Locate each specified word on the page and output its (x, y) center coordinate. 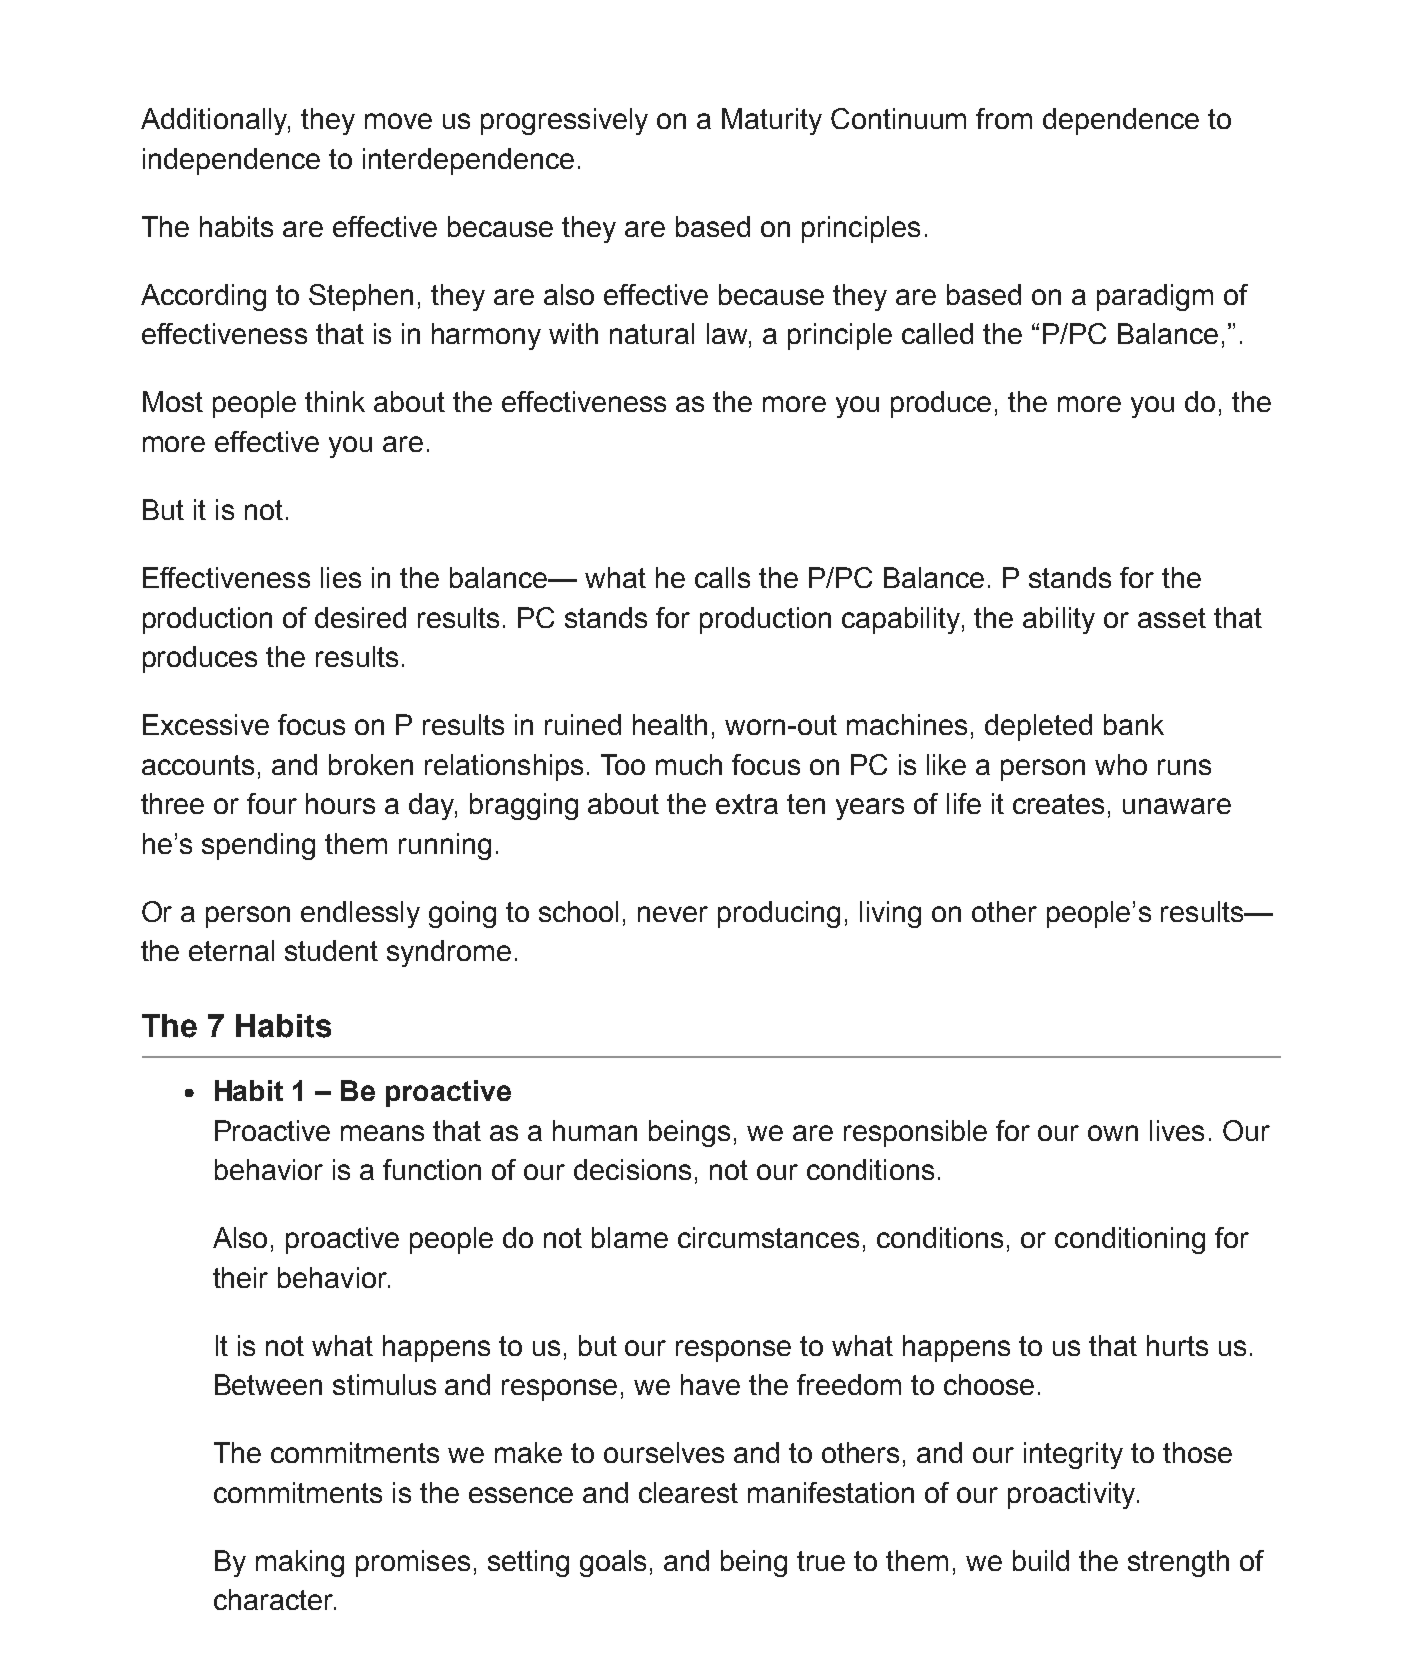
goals (613, 1563)
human (595, 1130)
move (398, 121)
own (1113, 1133)
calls (722, 577)
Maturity (772, 121)
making (300, 1563)
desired (360, 617)
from (1004, 118)
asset (1172, 618)
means (382, 1133)
